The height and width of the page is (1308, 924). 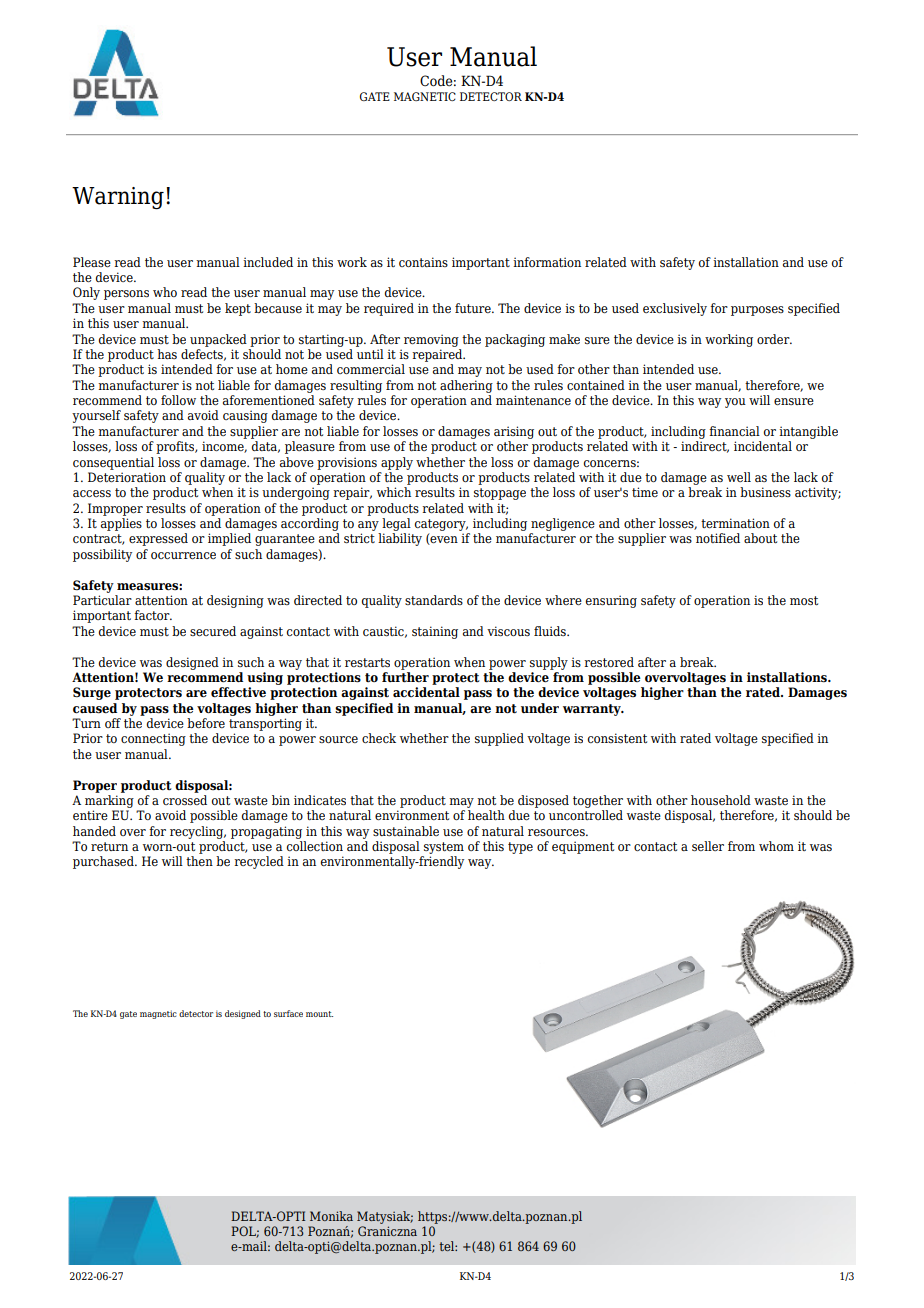 What do you see at coordinates (708, 846) in the page?
I see `seller` at bounding box center [708, 846].
